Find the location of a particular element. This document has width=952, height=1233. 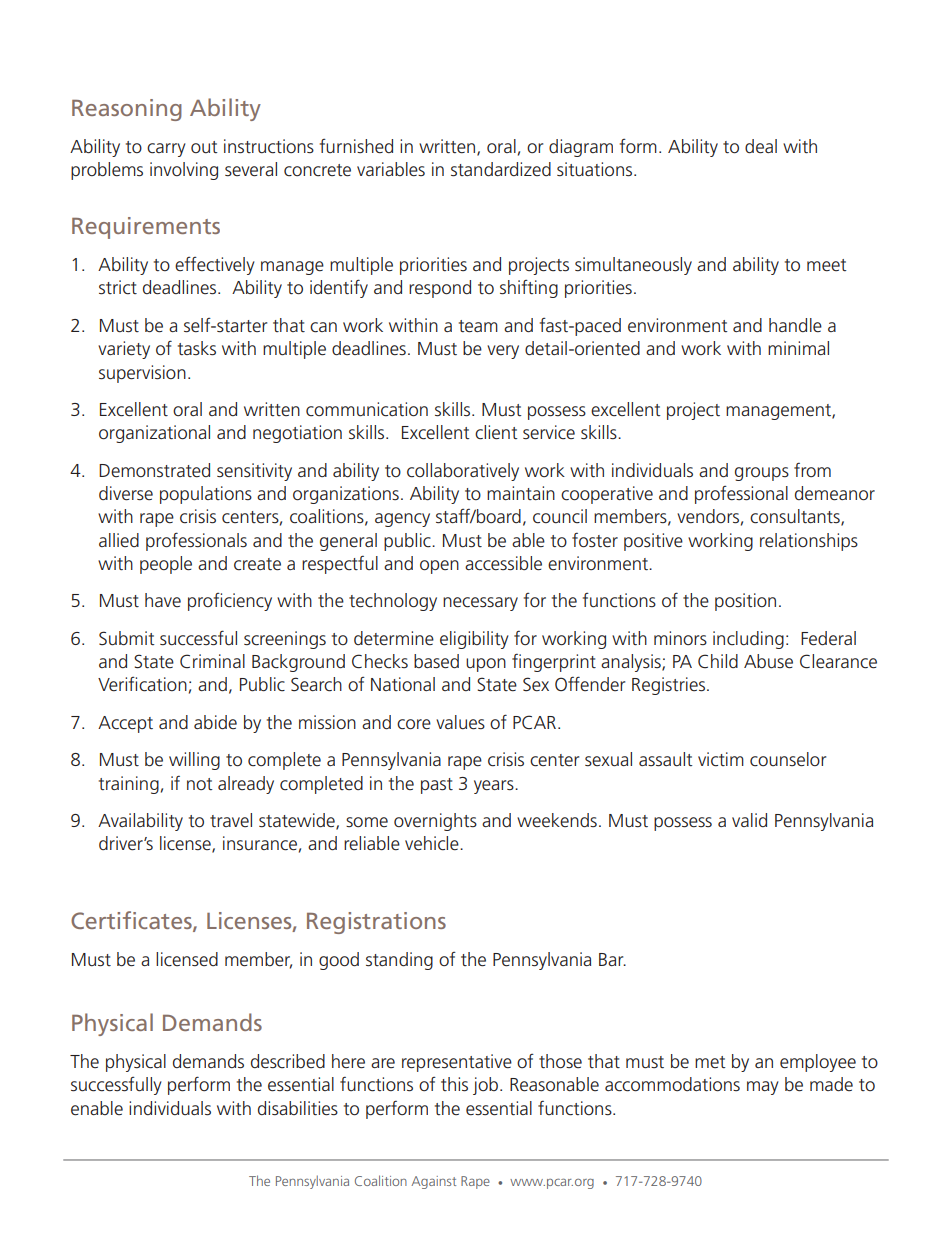

disabilities is located at coordinates (298, 1108).
